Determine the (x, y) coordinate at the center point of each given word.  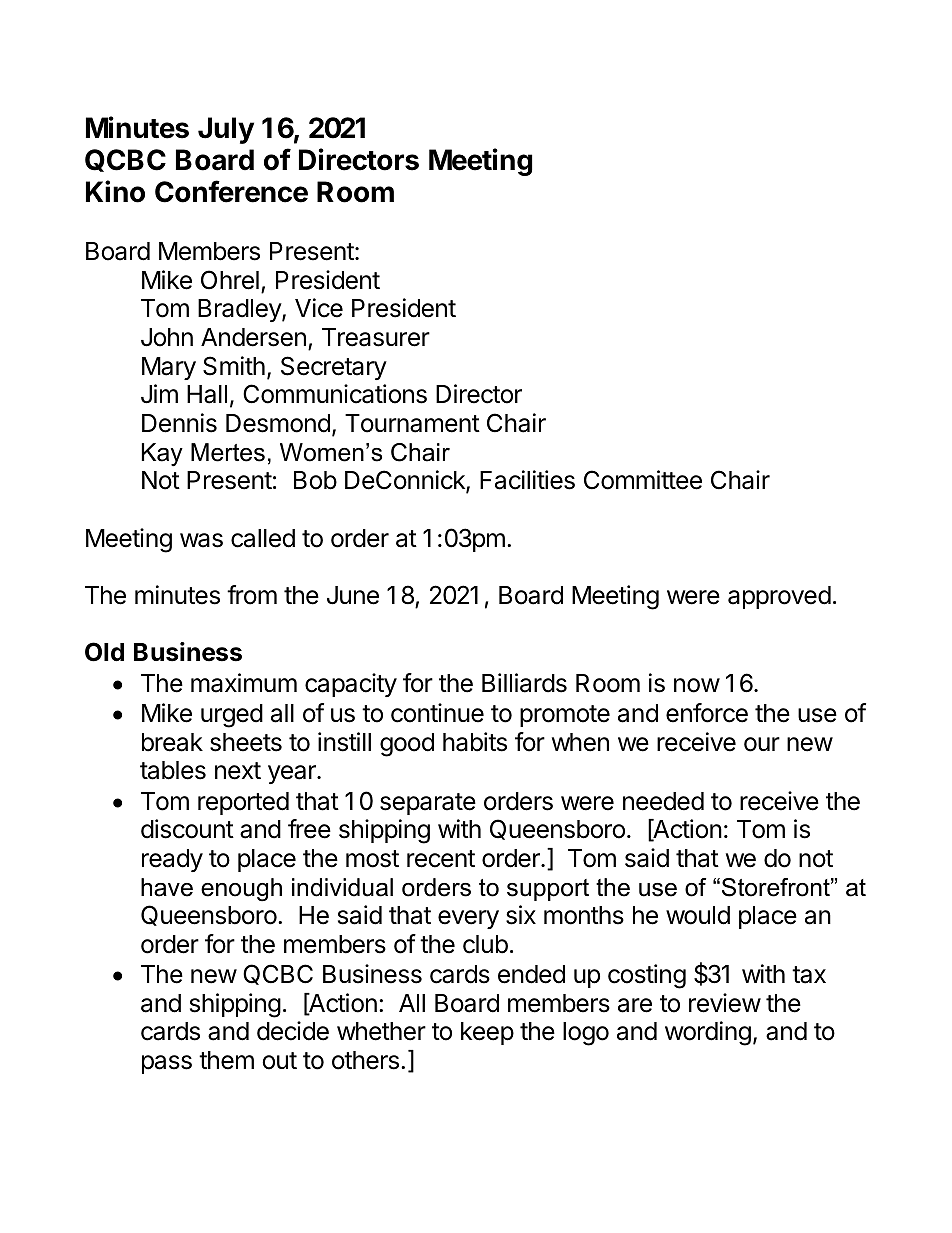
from (252, 595)
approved (779, 597)
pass (167, 1064)
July (226, 130)
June (353, 595)
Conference (231, 191)
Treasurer (376, 337)
